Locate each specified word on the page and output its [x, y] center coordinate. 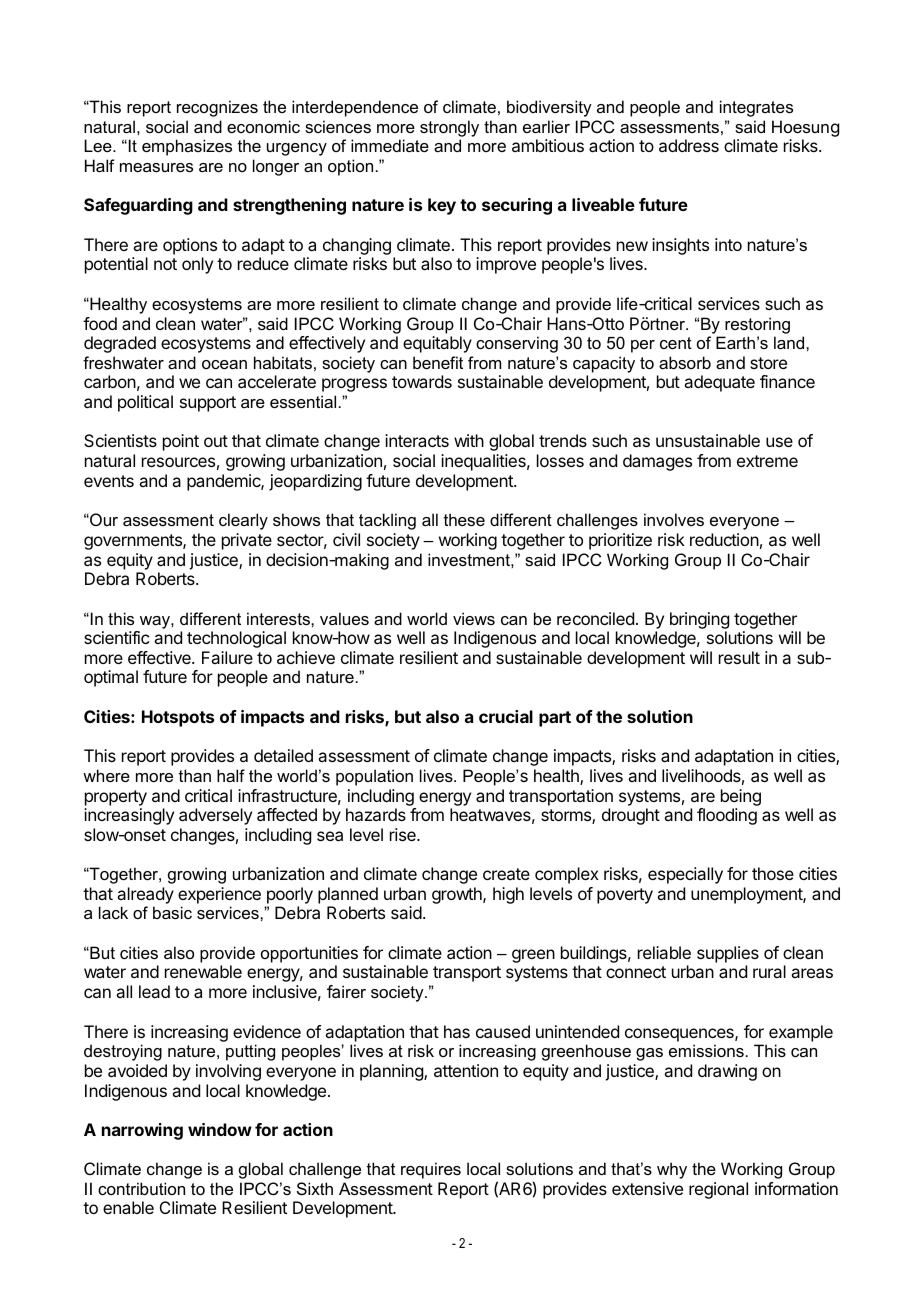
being [741, 797]
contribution [141, 1188]
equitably [437, 344]
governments [134, 542]
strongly [449, 128]
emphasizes [187, 147]
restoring [757, 325]
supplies [728, 954]
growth [458, 895]
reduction [724, 539]
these [464, 519]
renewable [203, 971]
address [689, 145]
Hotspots [178, 718]
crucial [506, 716]
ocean [224, 364]
